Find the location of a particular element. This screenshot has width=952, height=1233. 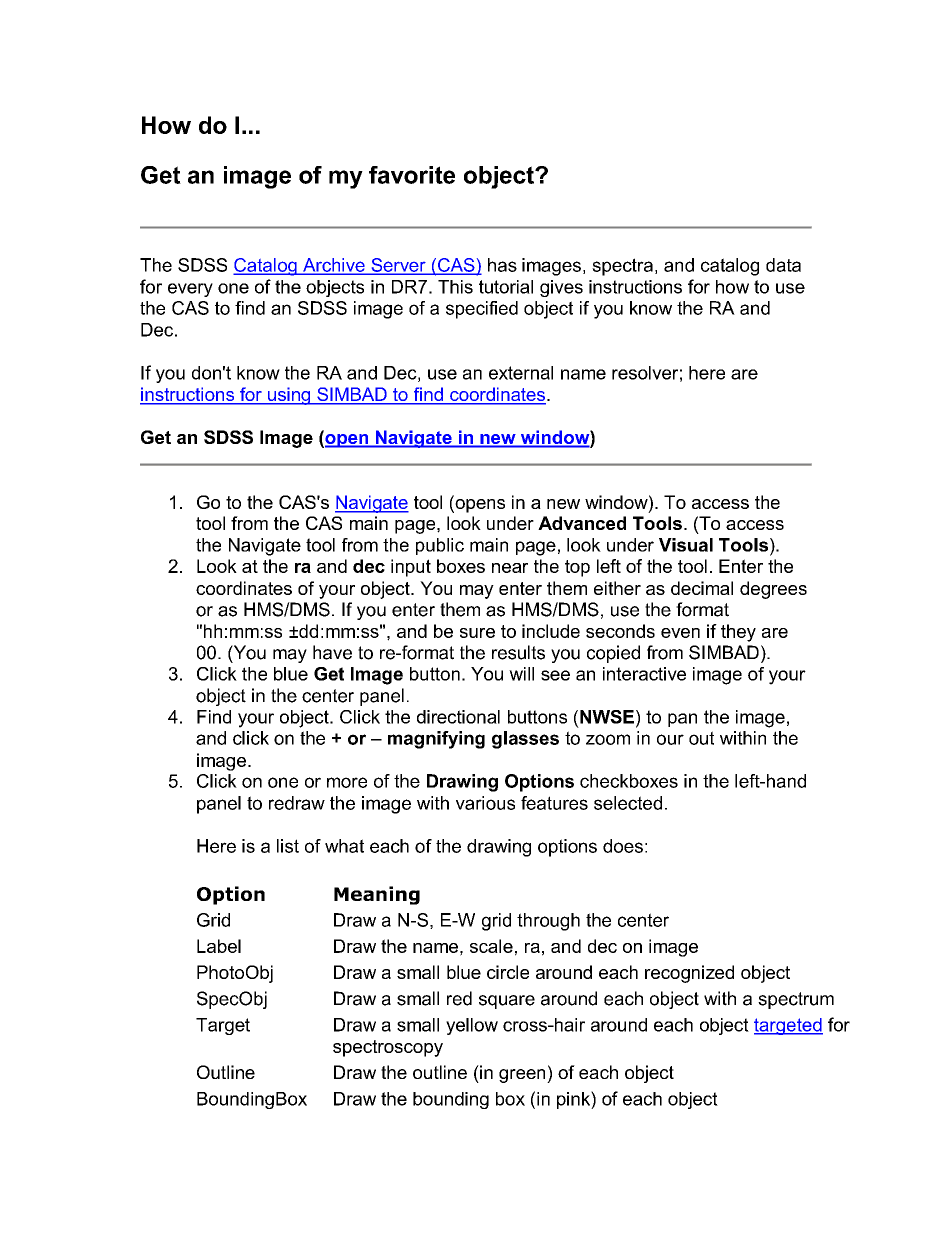

list is located at coordinates (288, 846).
